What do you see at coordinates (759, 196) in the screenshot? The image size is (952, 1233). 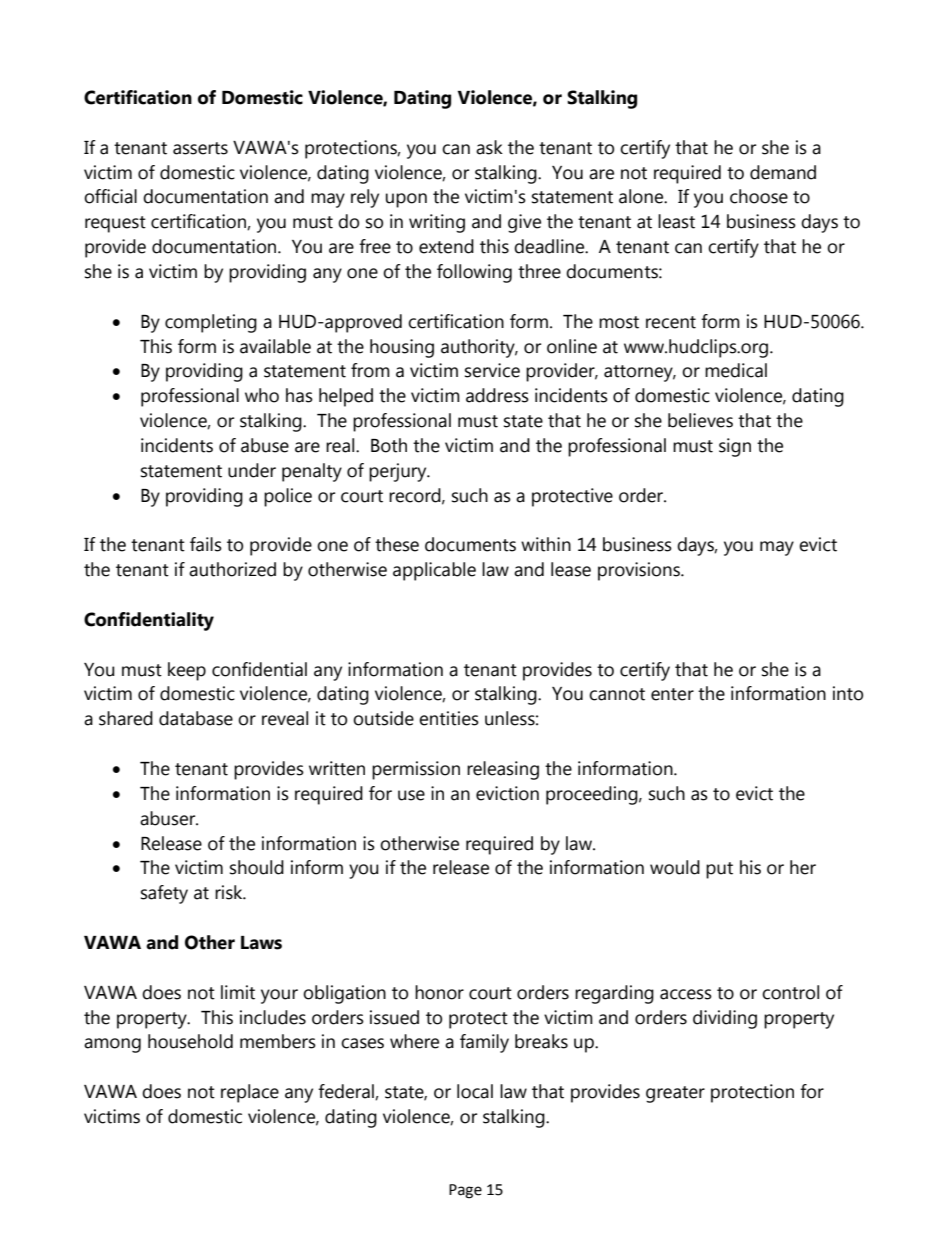 I see `choose` at bounding box center [759, 196].
